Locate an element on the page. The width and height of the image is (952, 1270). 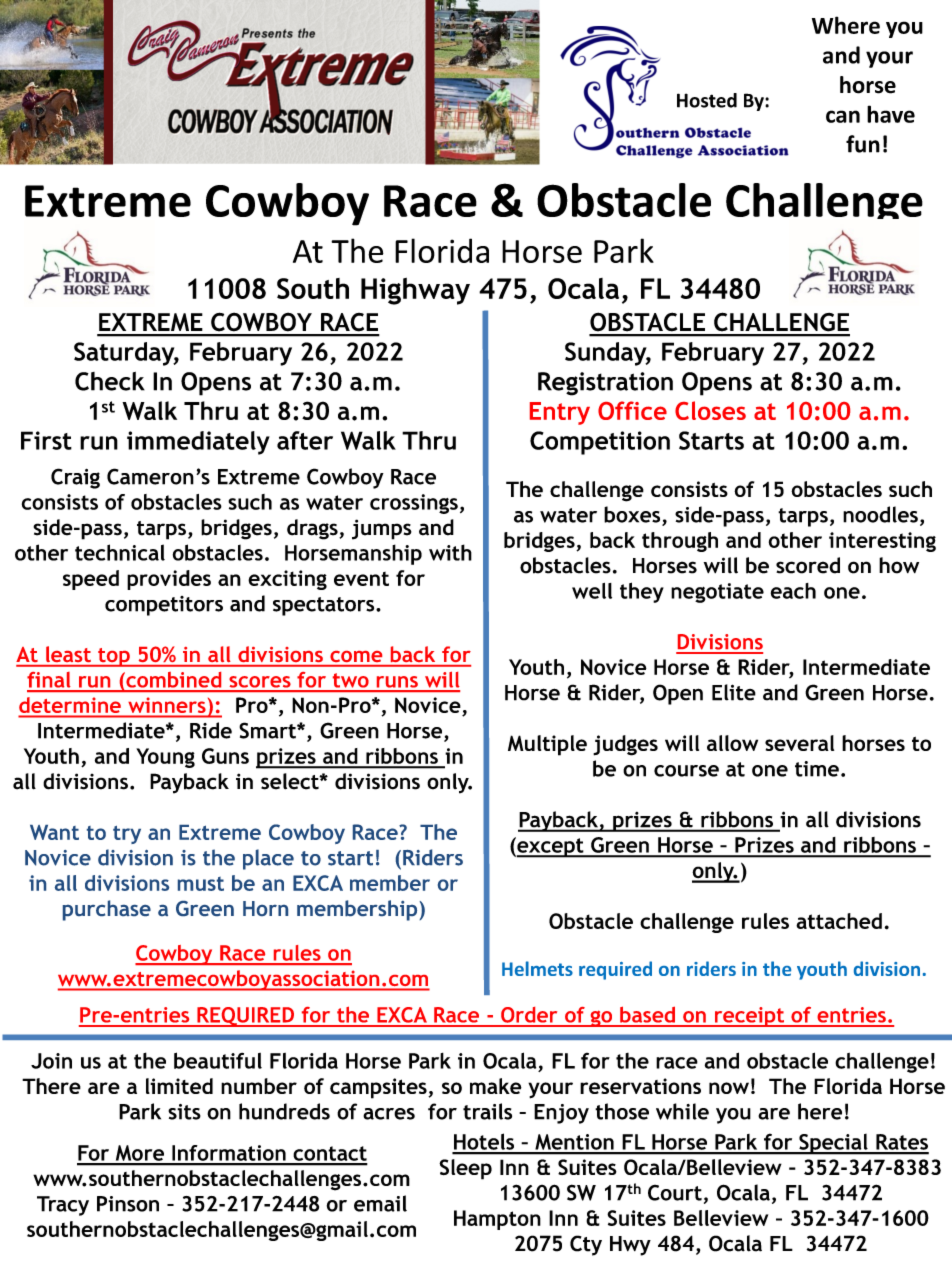
Pinson is located at coordinates (128, 1204).
